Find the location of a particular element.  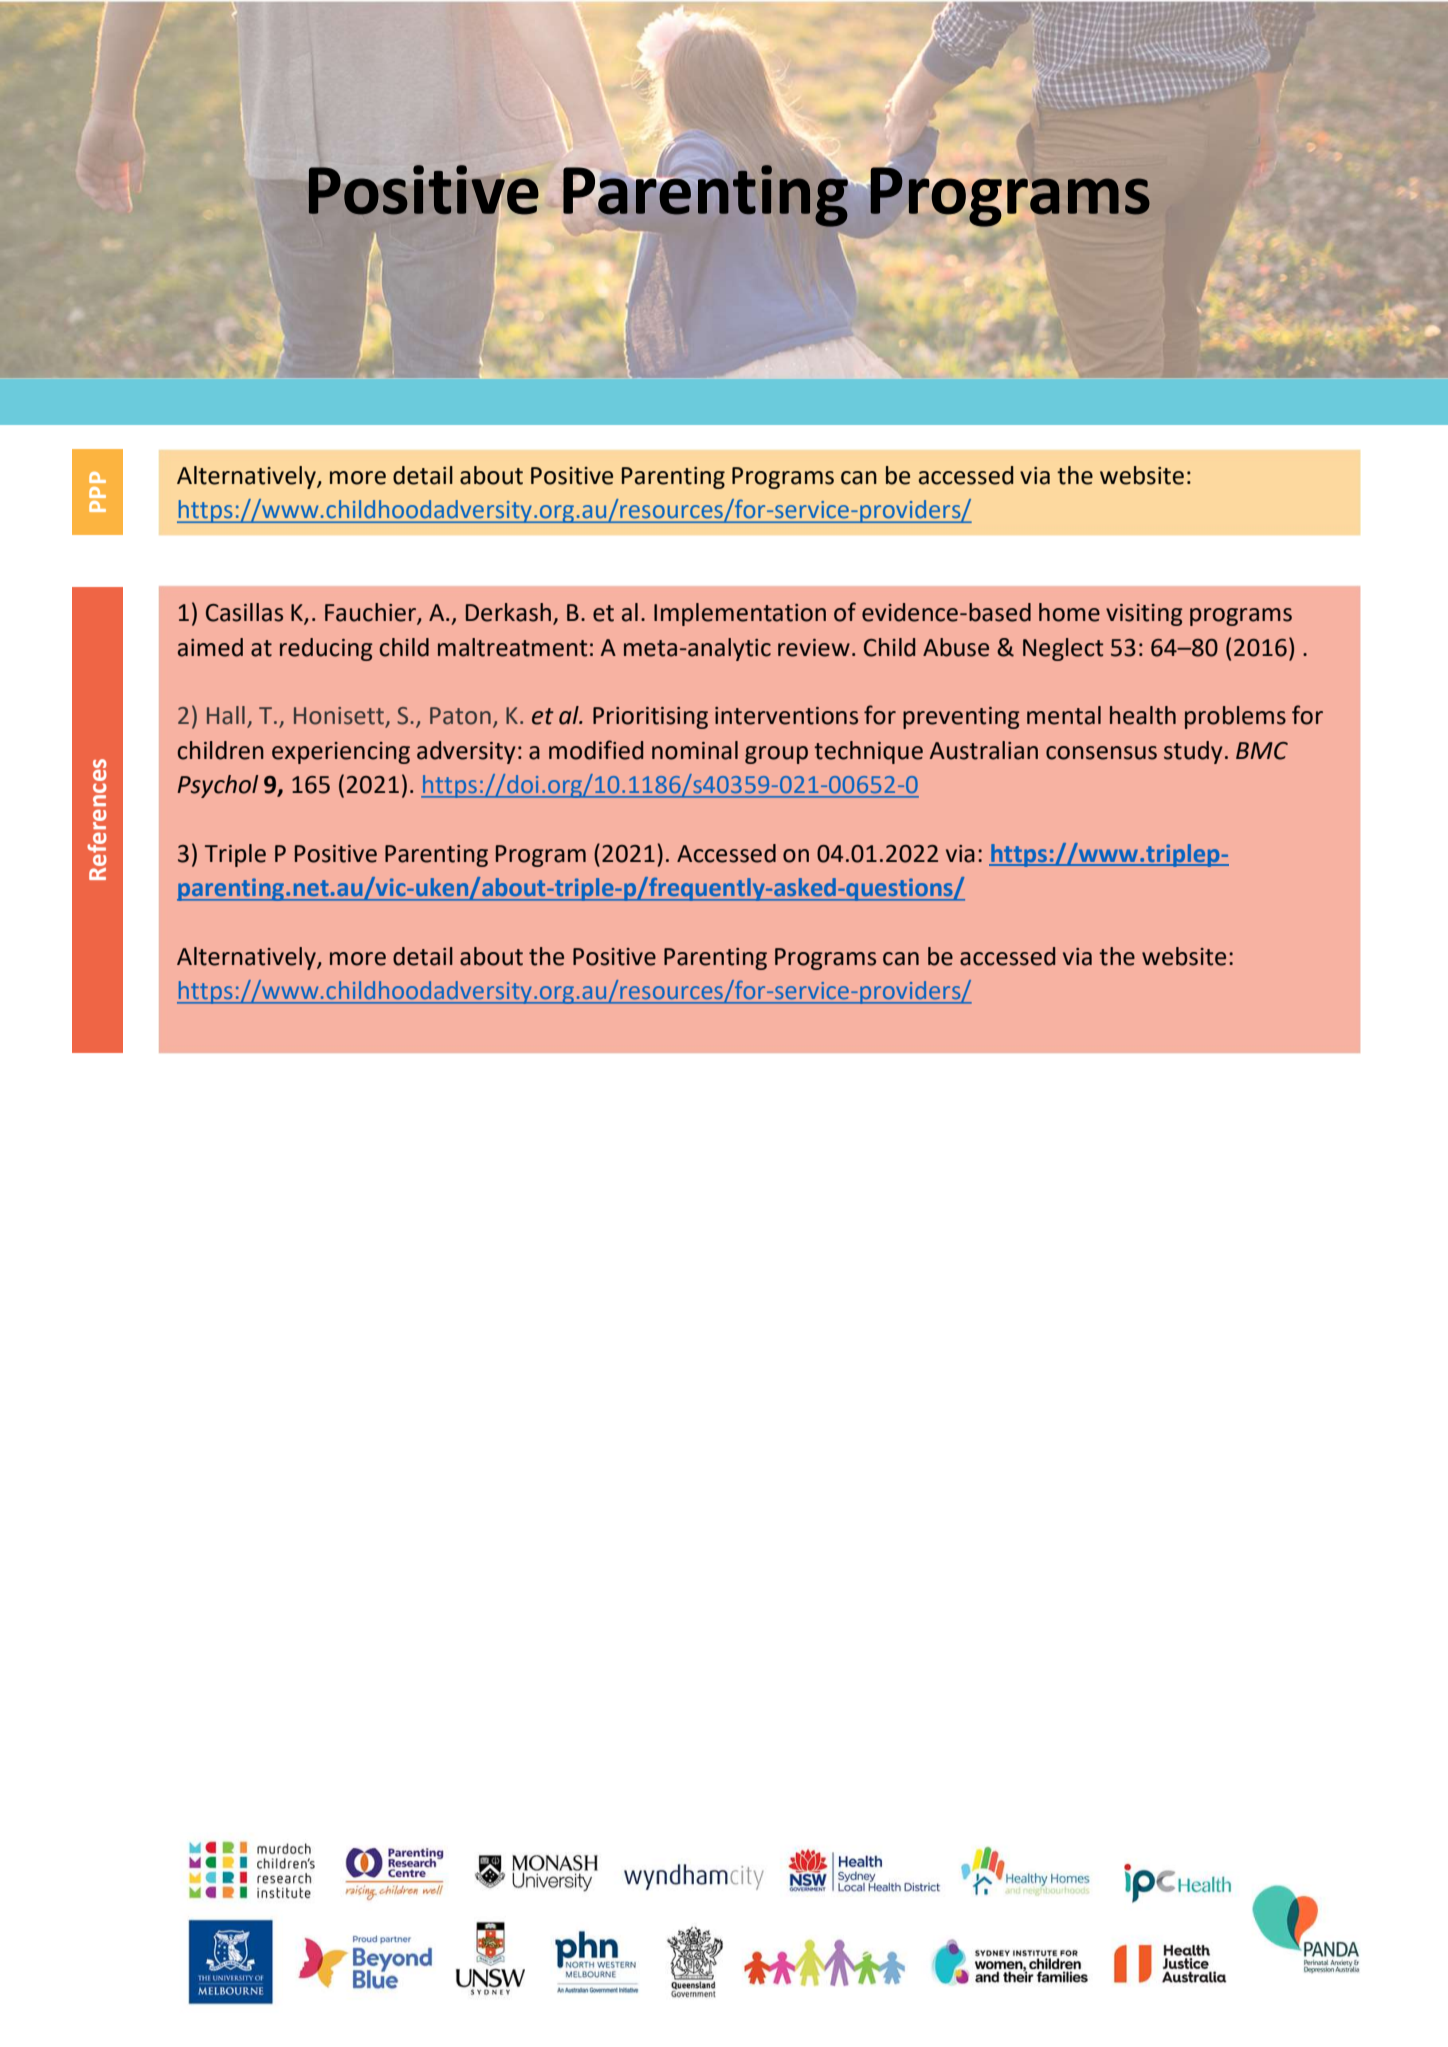

Neglect is located at coordinates (1063, 649).
